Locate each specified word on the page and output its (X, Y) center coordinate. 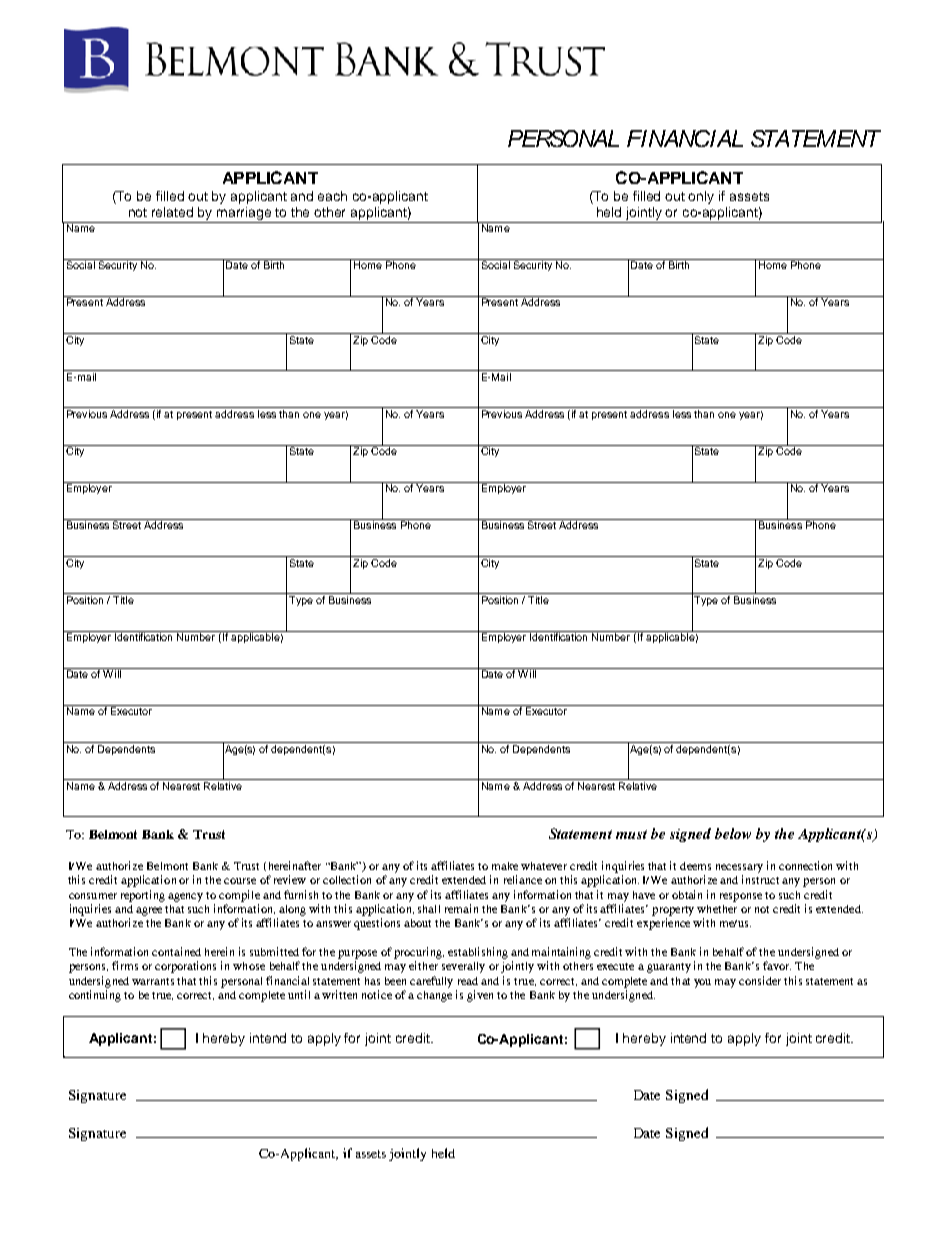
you (702, 983)
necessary (739, 868)
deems (695, 866)
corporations (185, 967)
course (240, 881)
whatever (544, 866)
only (701, 197)
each (332, 196)
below (733, 833)
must (631, 834)
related (172, 212)
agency (185, 897)
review (290, 879)
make (505, 866)
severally (463, 967)
